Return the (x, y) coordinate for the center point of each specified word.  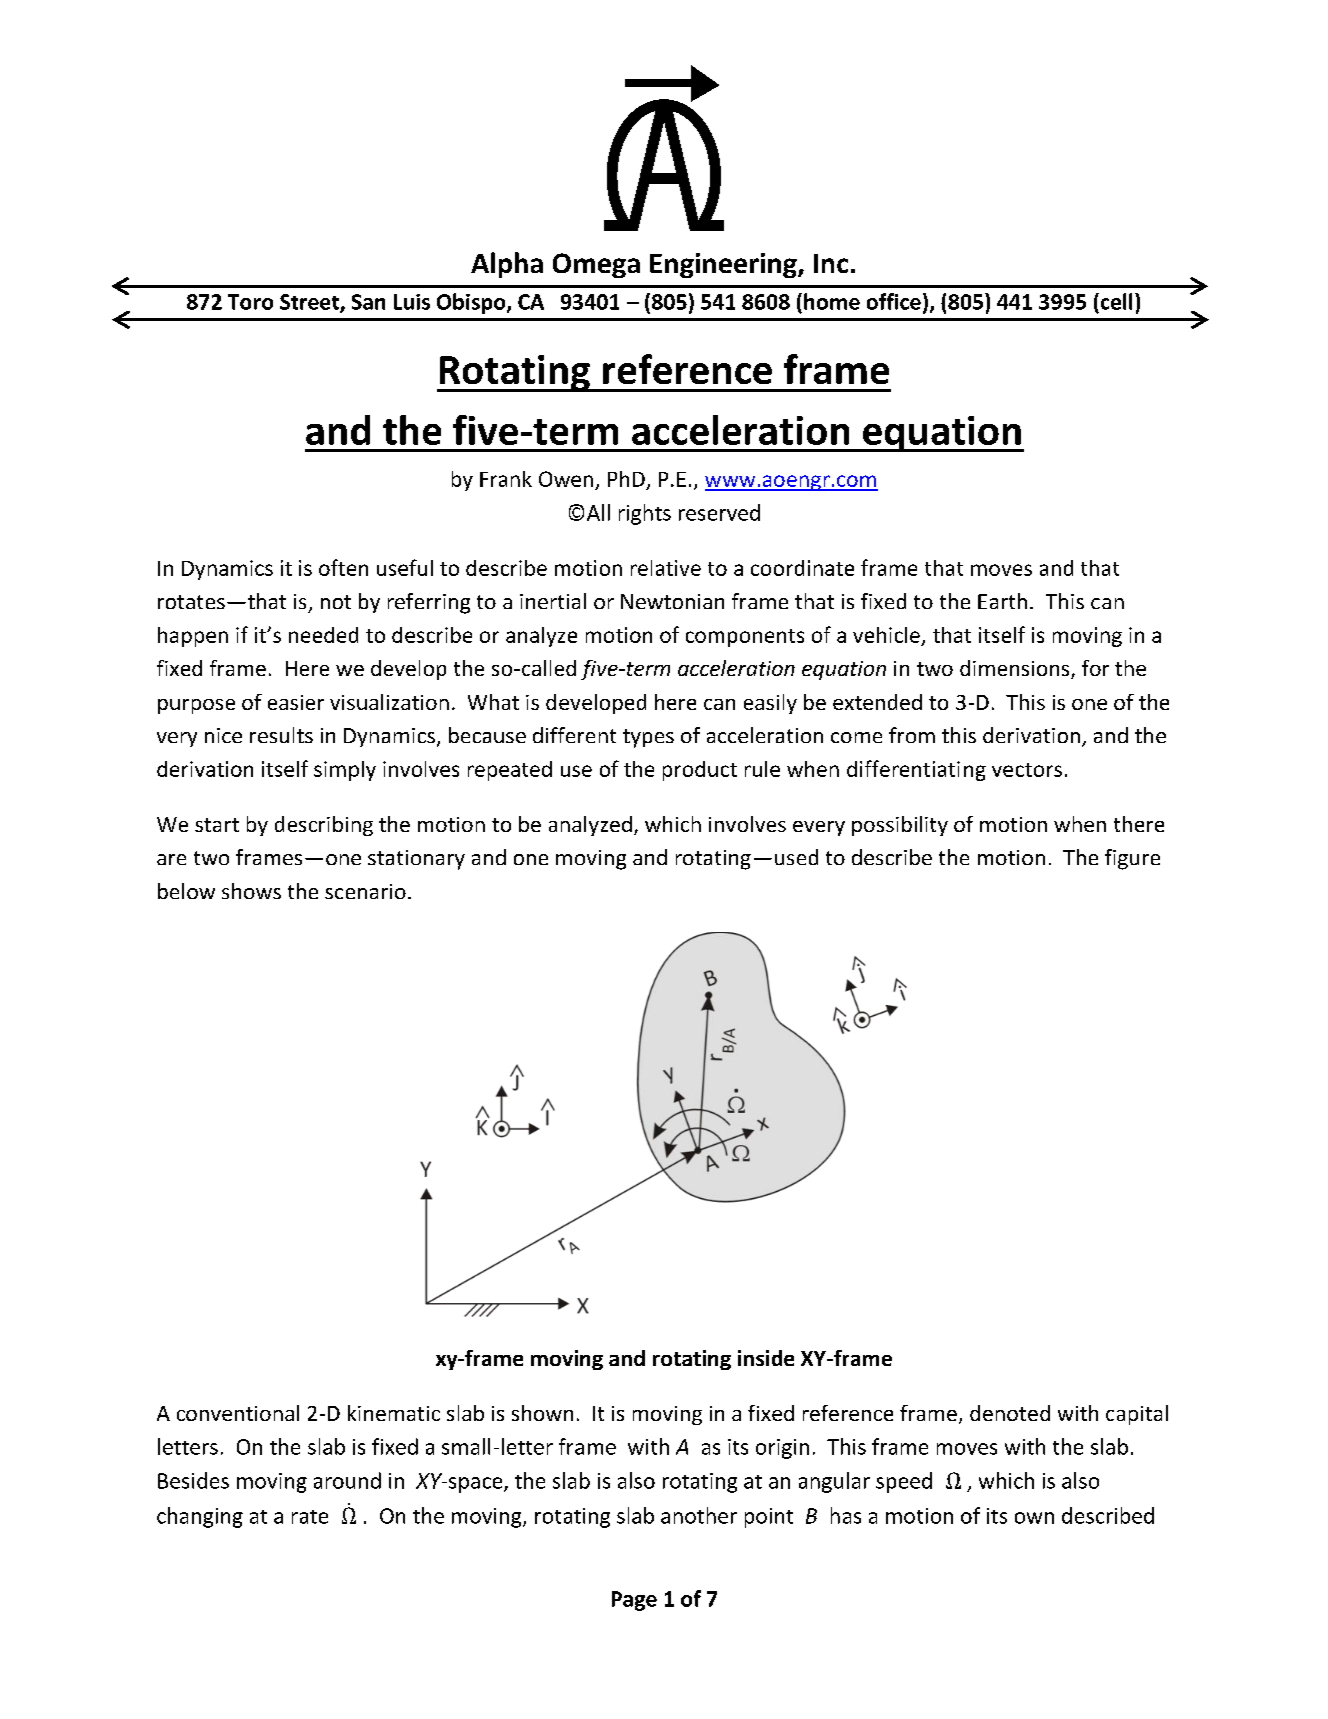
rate (310, 1517)
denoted (1010, 1413)
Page (634, 1601)
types (648, 738)
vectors (1027, 770)
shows (251, 891)
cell (1115, 301)
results (281, 735)
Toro (250, 302)
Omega (596, 265)
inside (766, 1358)
